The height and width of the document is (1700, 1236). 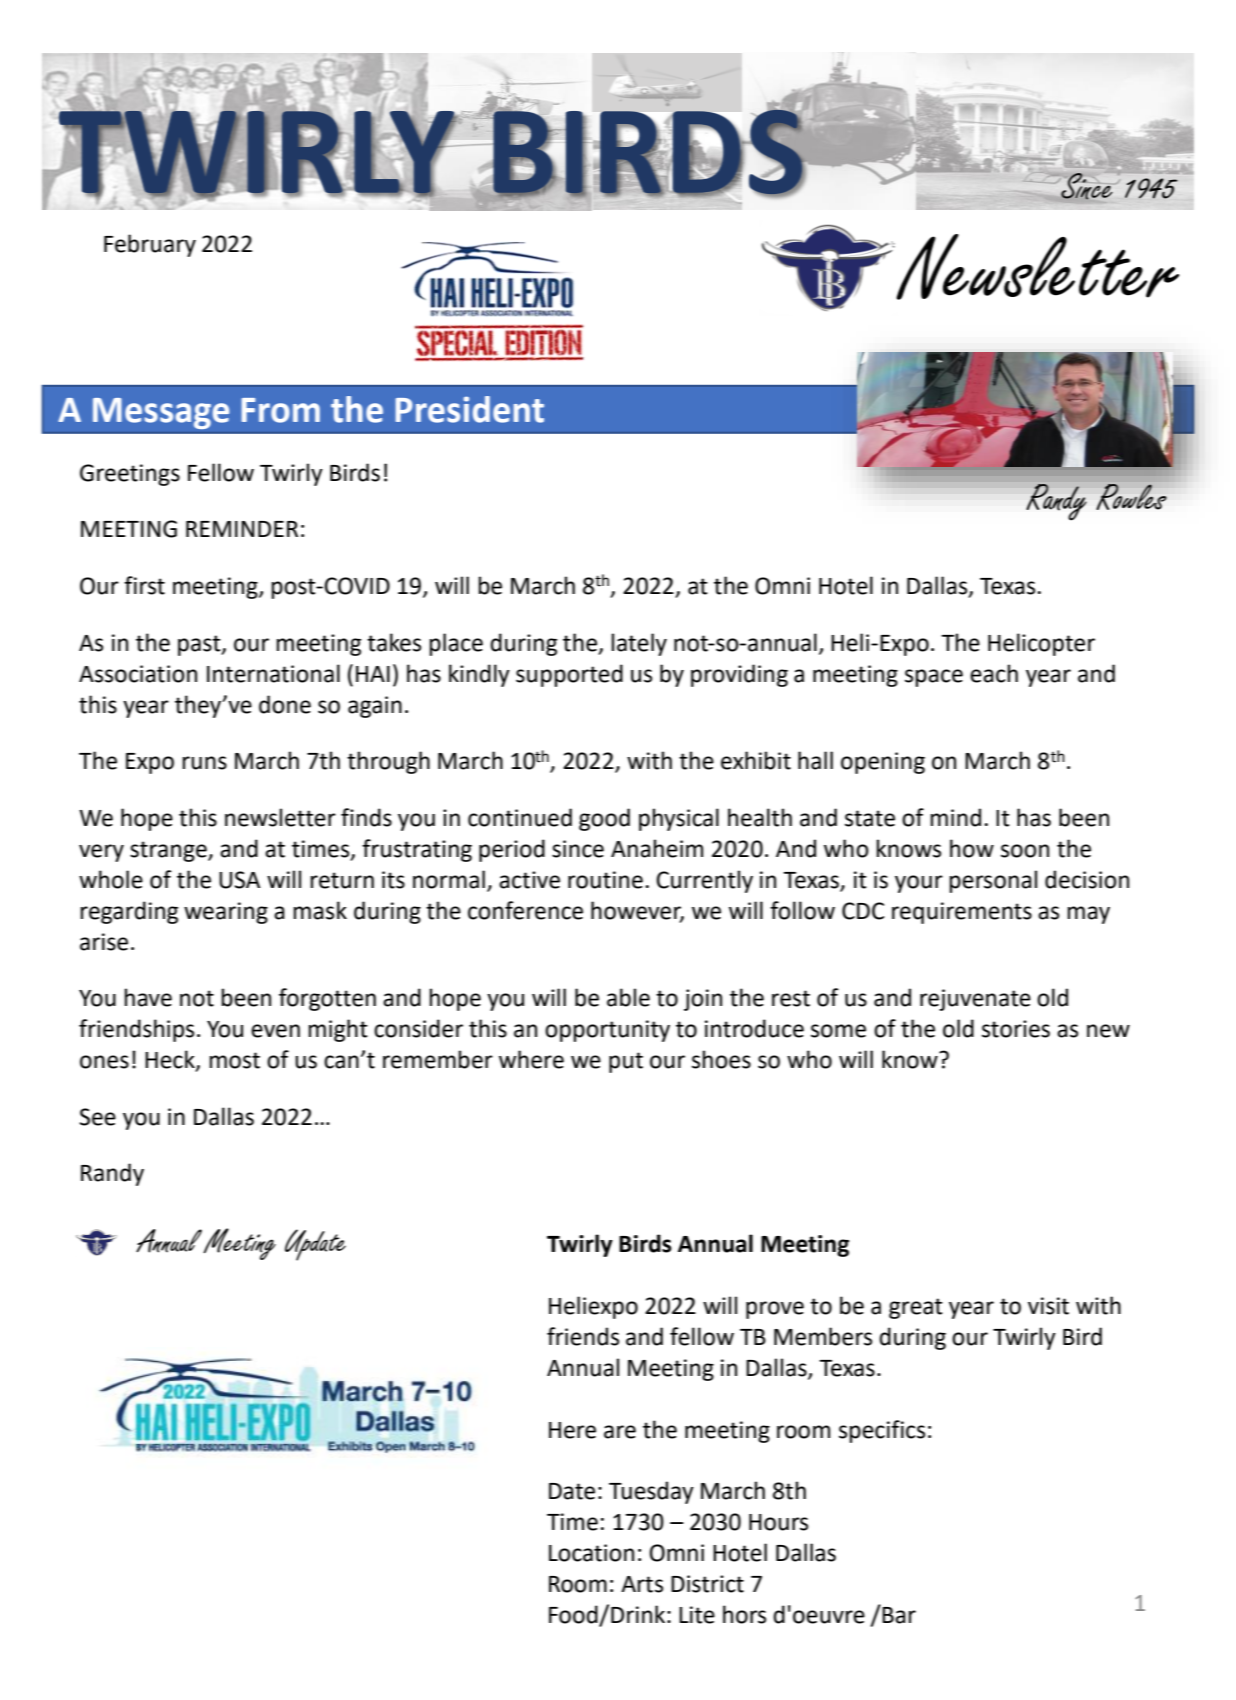 I want to click on each, so click(x=994, y=673).
